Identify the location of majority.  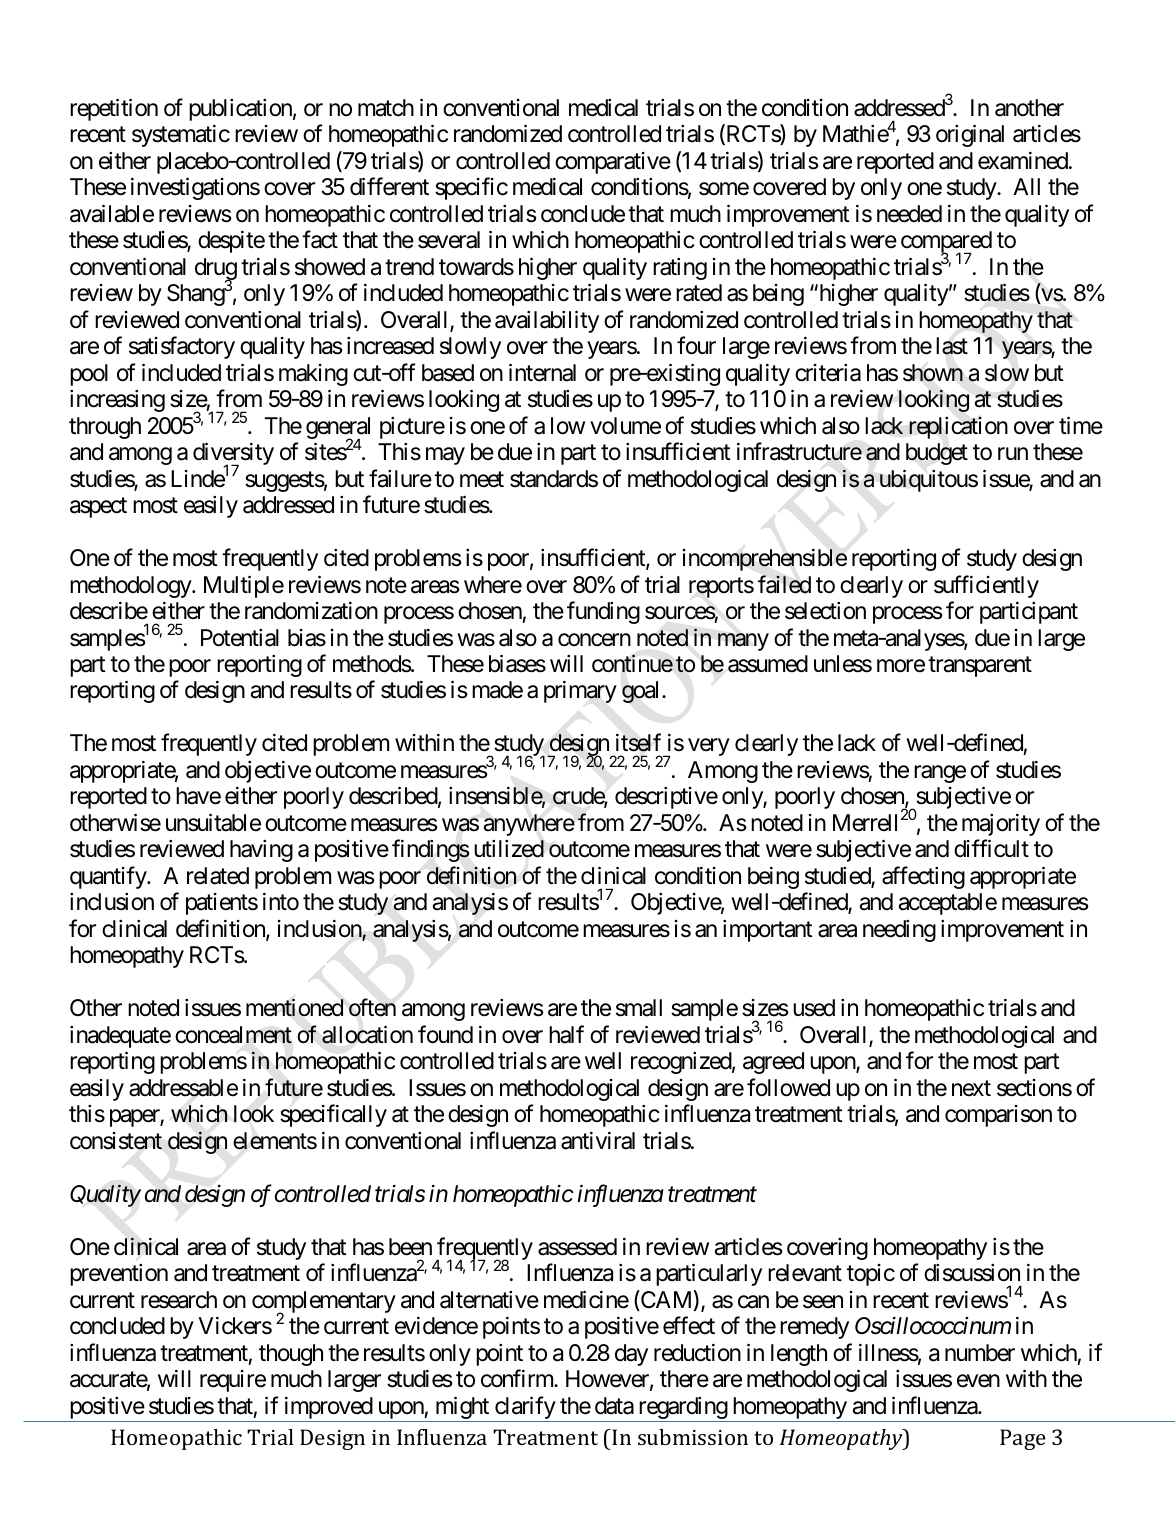
(1001, 825).
